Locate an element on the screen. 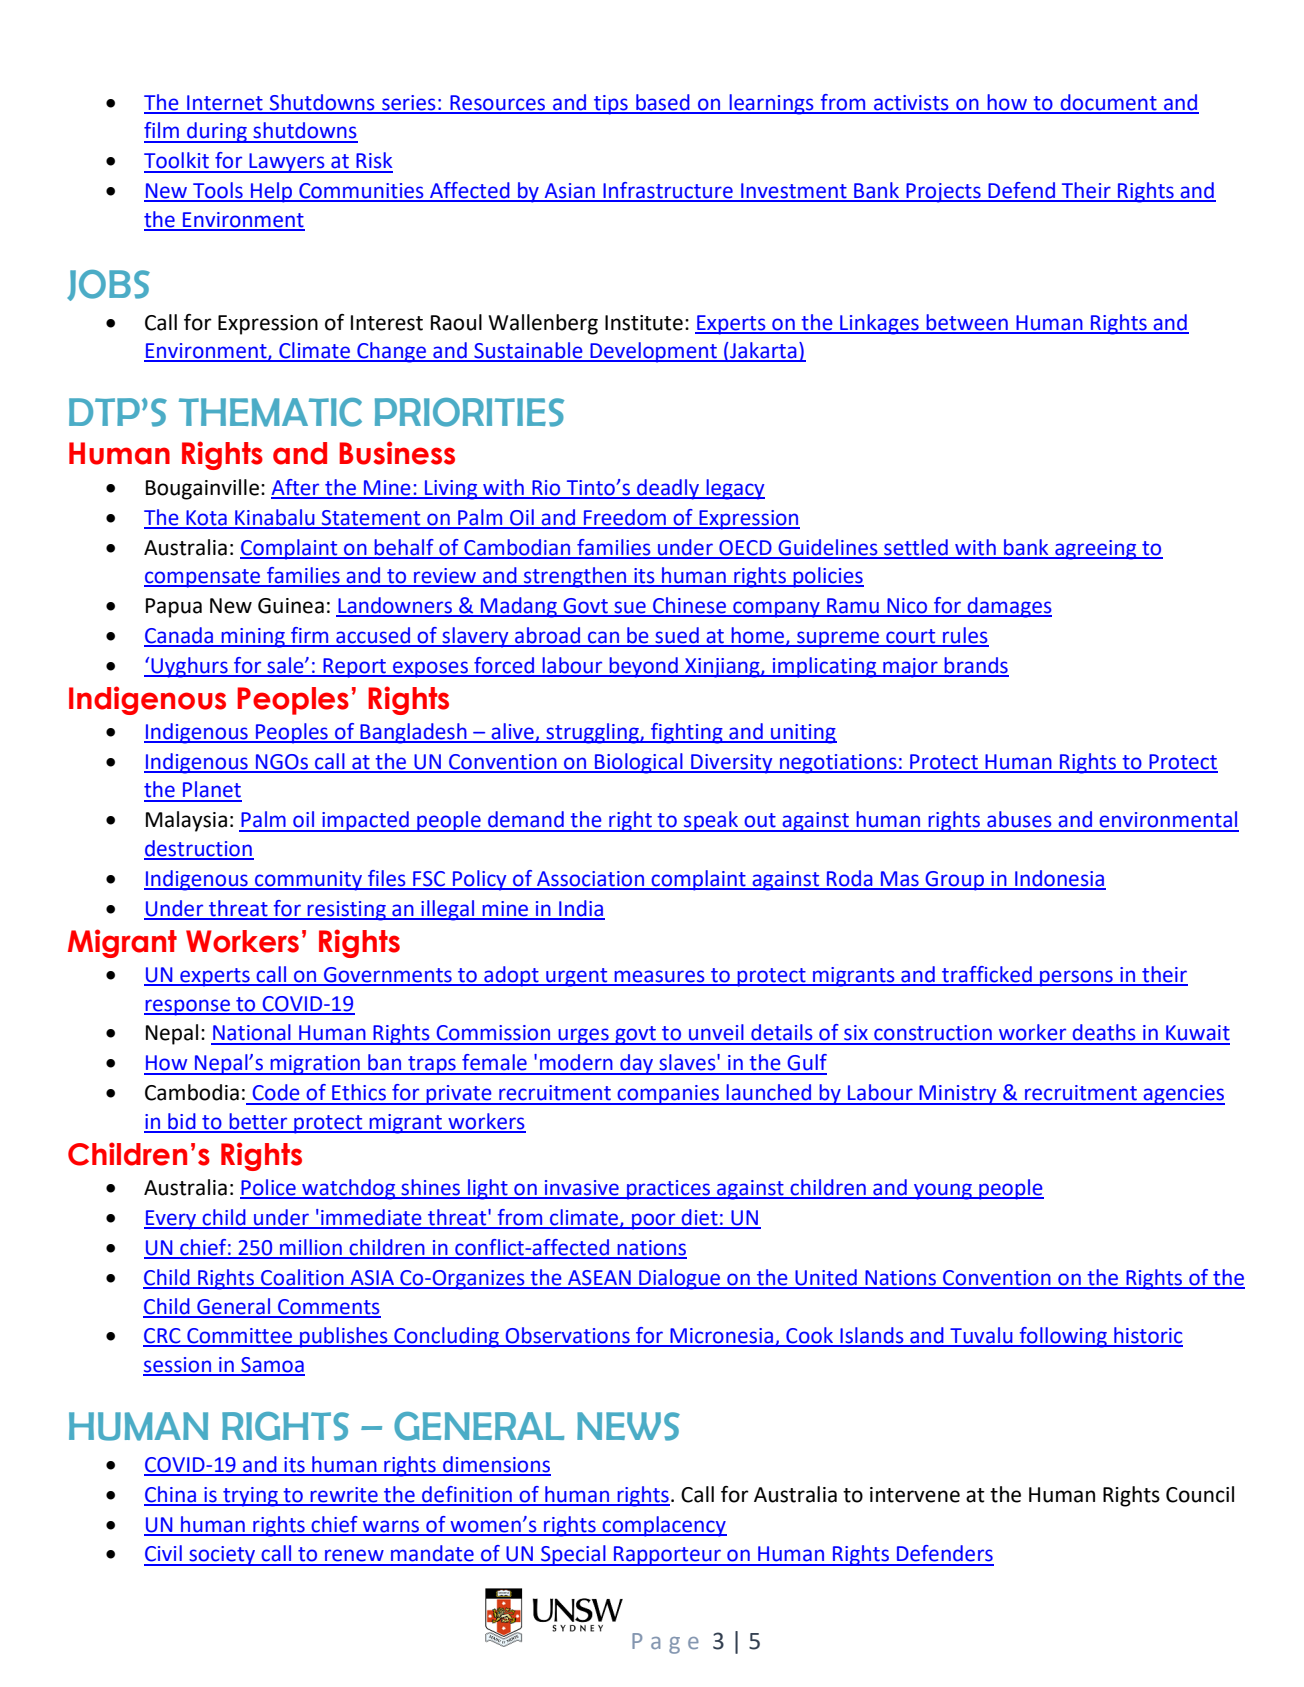 This screenshot has width=1304, height=1687. strengthen is located at coordinates (575, 577).
